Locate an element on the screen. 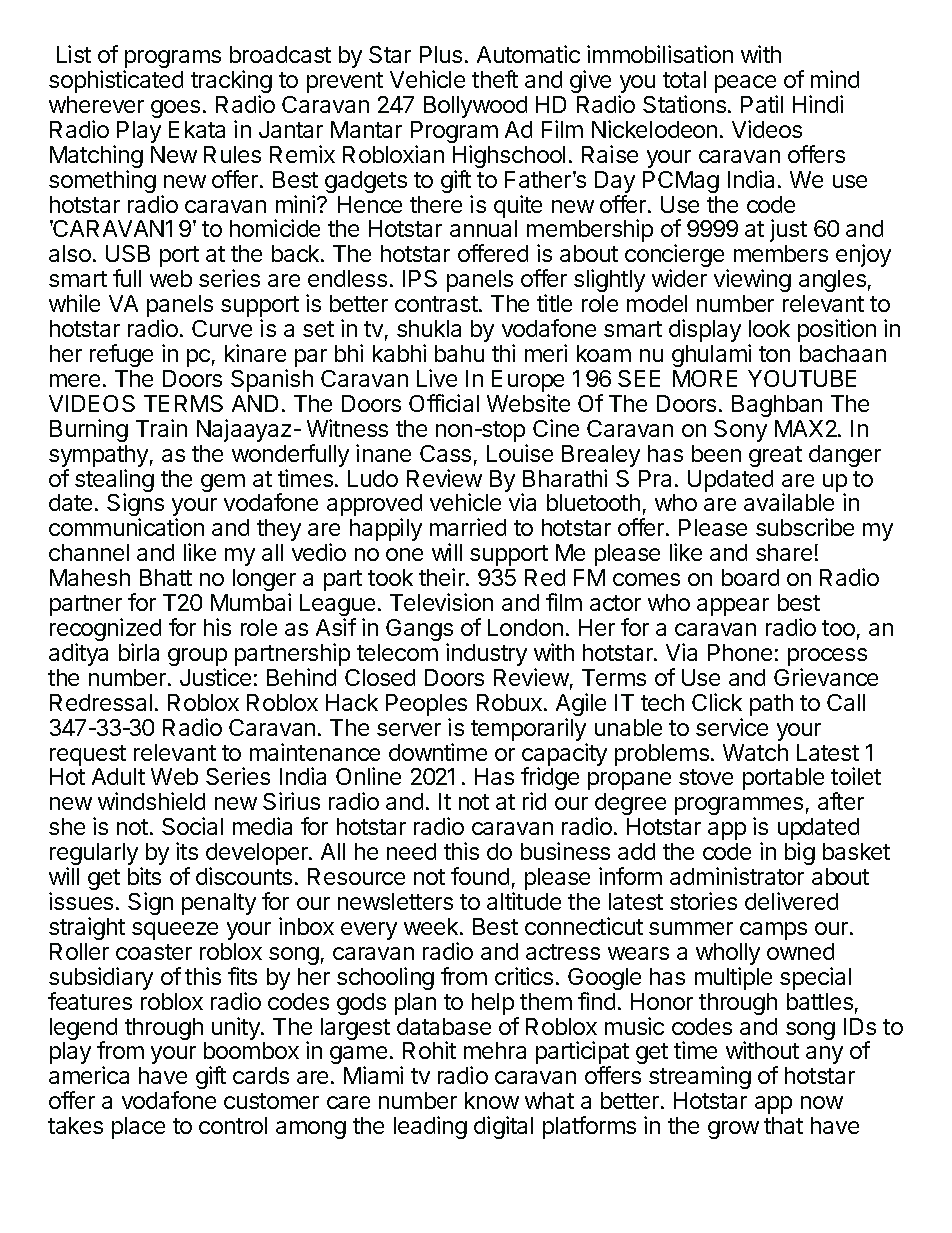 The height and width of the screenshot is (1233, 952). Bhatt is located at coordinates (166, 577).
